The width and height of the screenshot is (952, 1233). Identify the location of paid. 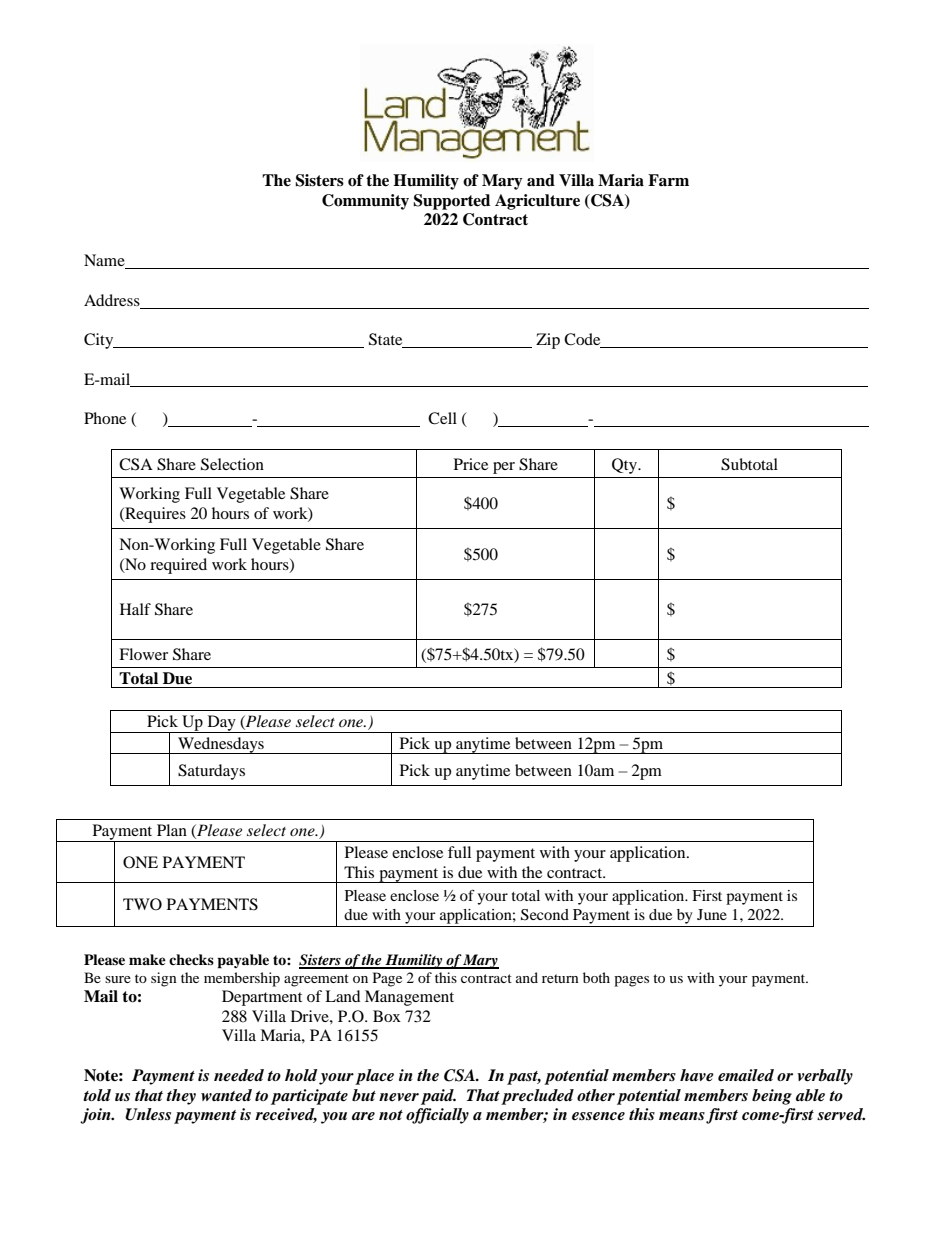
(438, 1097).
